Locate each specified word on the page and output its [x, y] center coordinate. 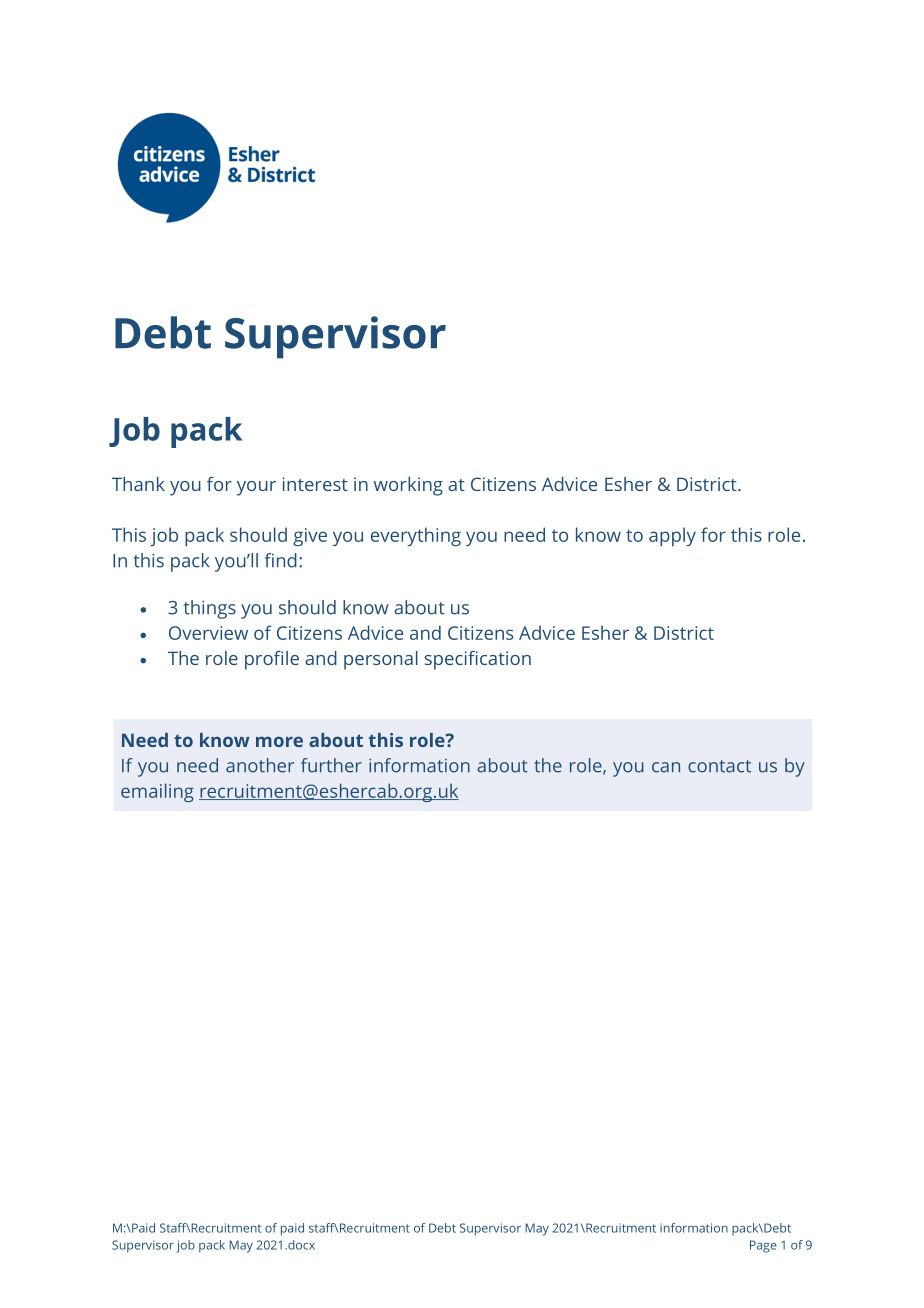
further [331, 765]
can [666, 767]
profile [272, 660]
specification [478, 660]
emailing [157, 792]
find [281, 560]
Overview [208, 633]
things [210, 609]
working [408, 486]
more [279, 741]
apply [672, 536]
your [256, 488]
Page [763, 1246]
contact [719, 766]
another [260, 765]
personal [381, 660]
